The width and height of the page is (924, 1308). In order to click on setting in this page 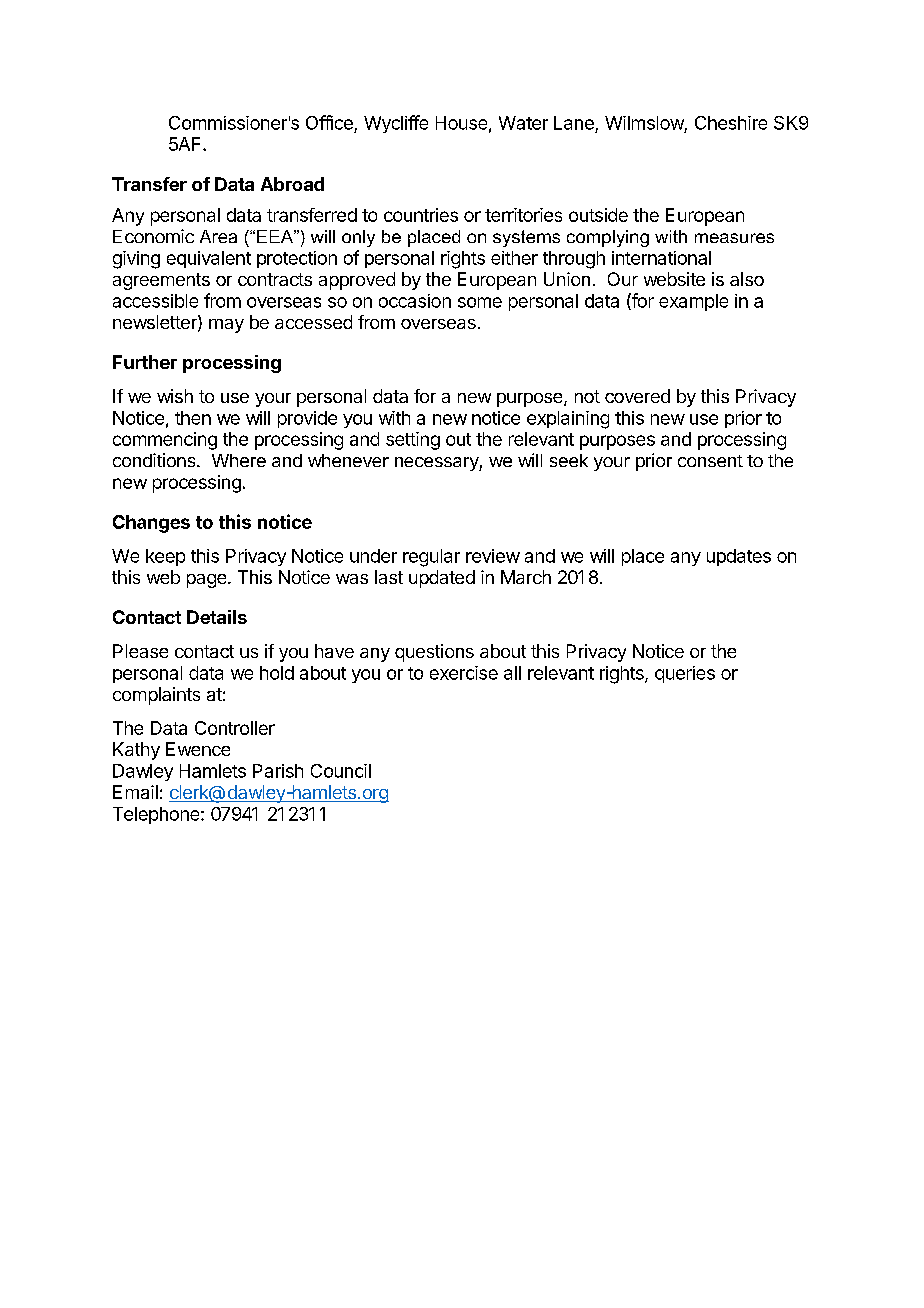, I will do `click(413, 441)`.
